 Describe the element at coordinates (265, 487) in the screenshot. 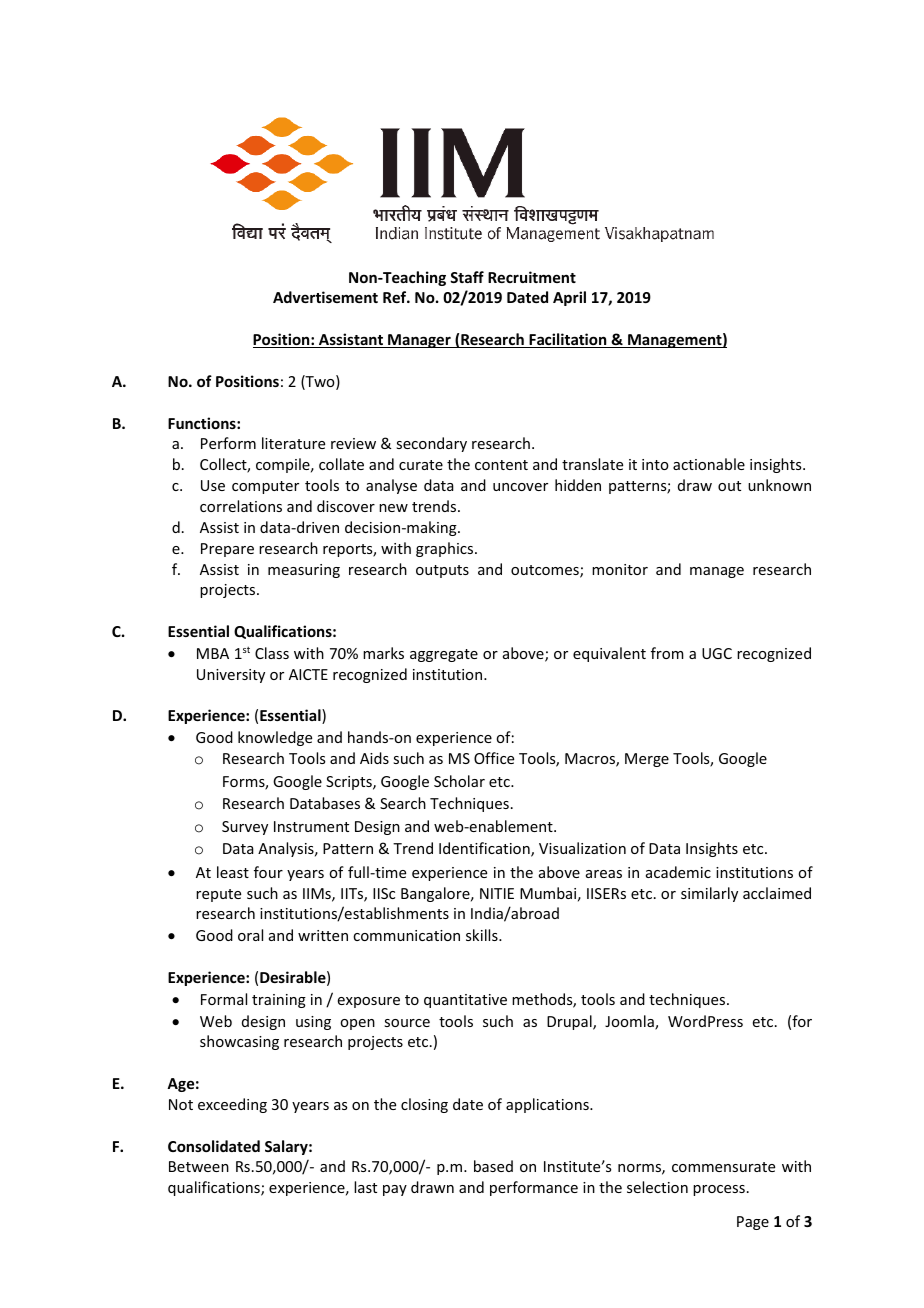

I see `computer` at that location.
